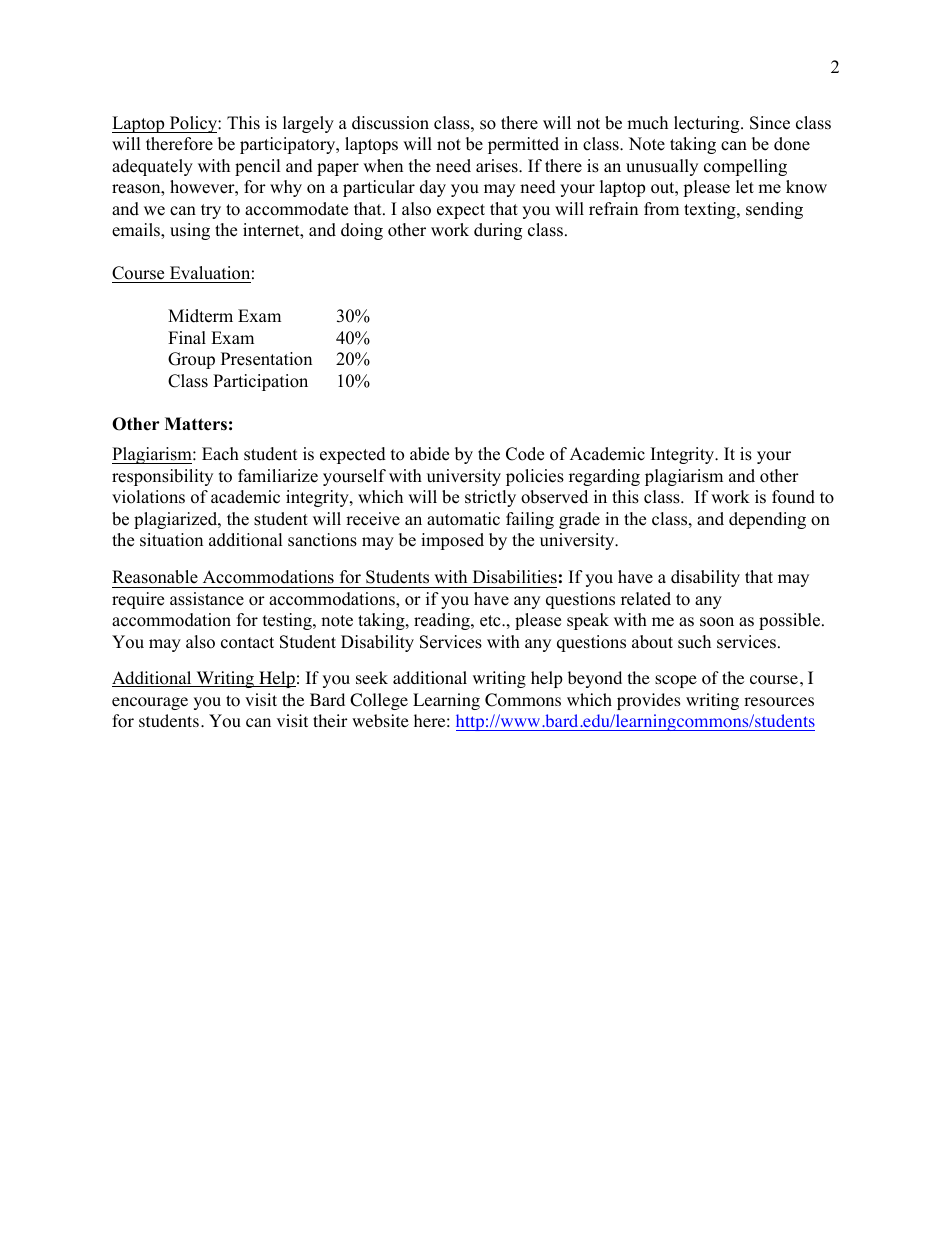 This document has width=952, height=1233. Describe the element at coordinates (379, 701) in the document. I see `College` at that location.
